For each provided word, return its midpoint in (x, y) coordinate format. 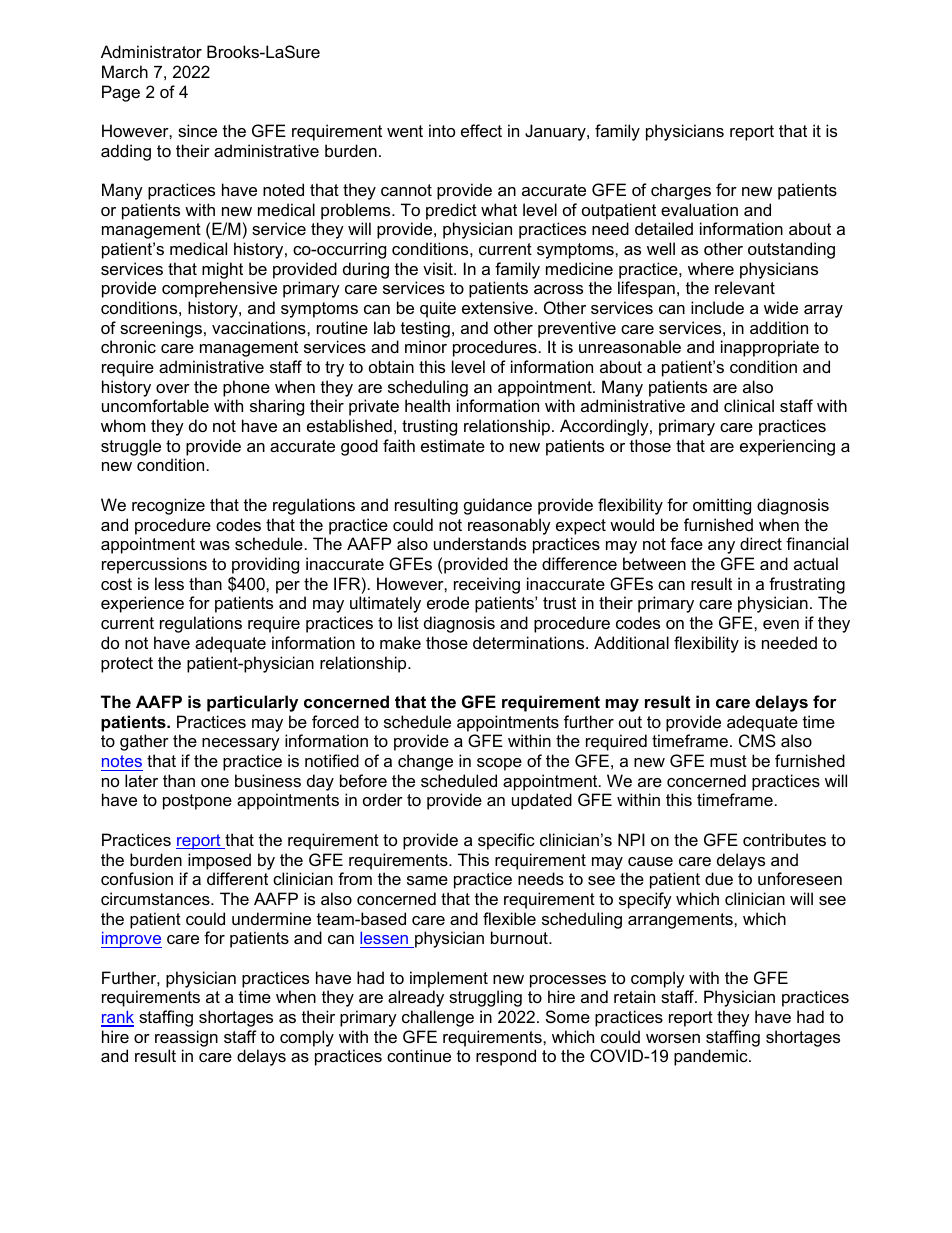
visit (439, 268)
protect (127, 665)
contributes (784, 839)
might (222, 270)
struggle (131, 447)
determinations (530, 642)
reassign (186, 1038)
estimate (453, 445)
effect (481, 130)
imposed (219, 861)
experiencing (787, 447)
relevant (745, 287)
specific (506, 841)
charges (681, 191)
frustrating (807, 585)
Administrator (151, 51)
